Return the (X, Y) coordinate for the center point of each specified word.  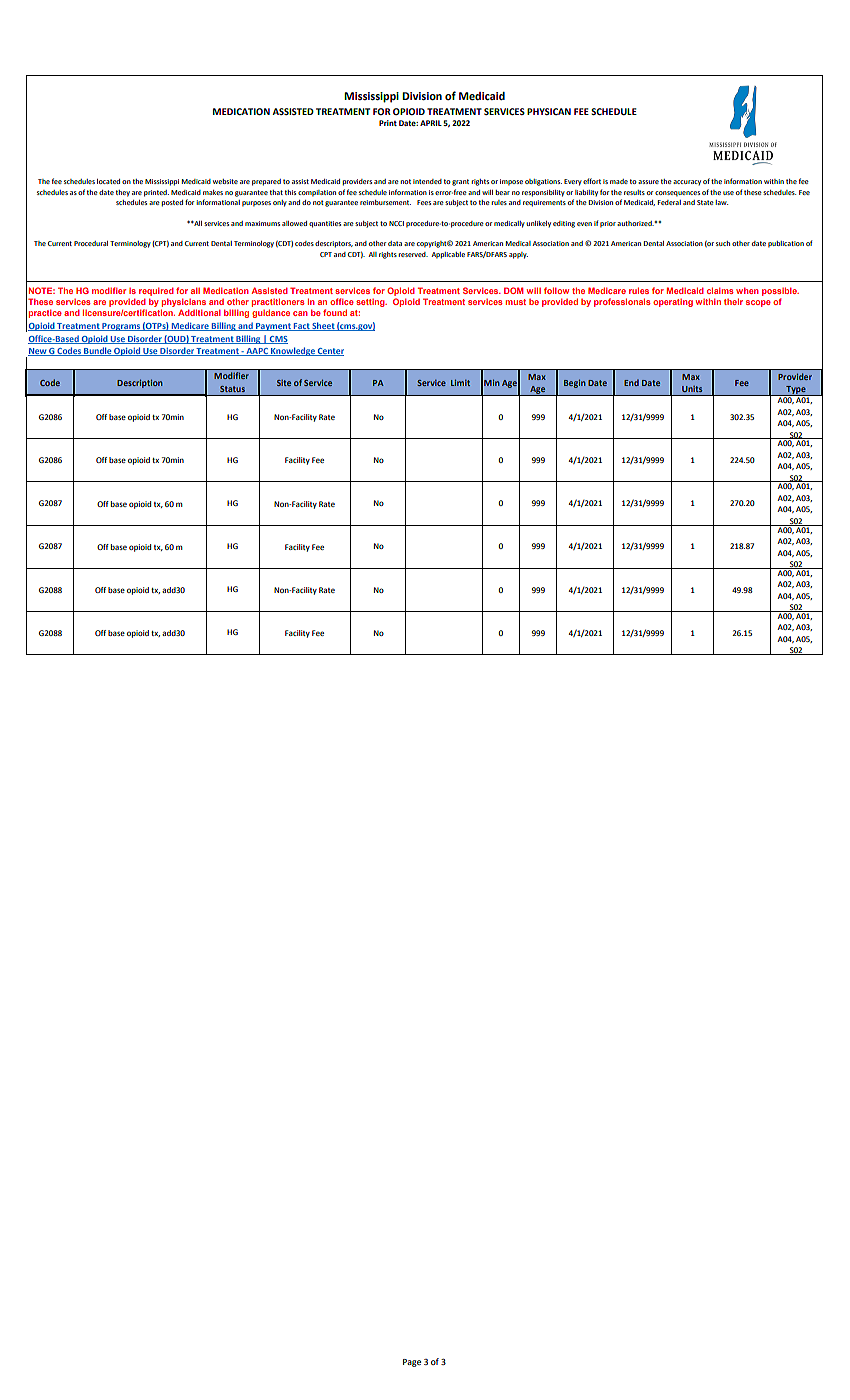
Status (232, 389)
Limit (460, 382)
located (108, 181)
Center (330, 352)
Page (412, 1363)
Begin (575, 383)
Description (140, 383)
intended (427, 181)
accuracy (687, 183)
